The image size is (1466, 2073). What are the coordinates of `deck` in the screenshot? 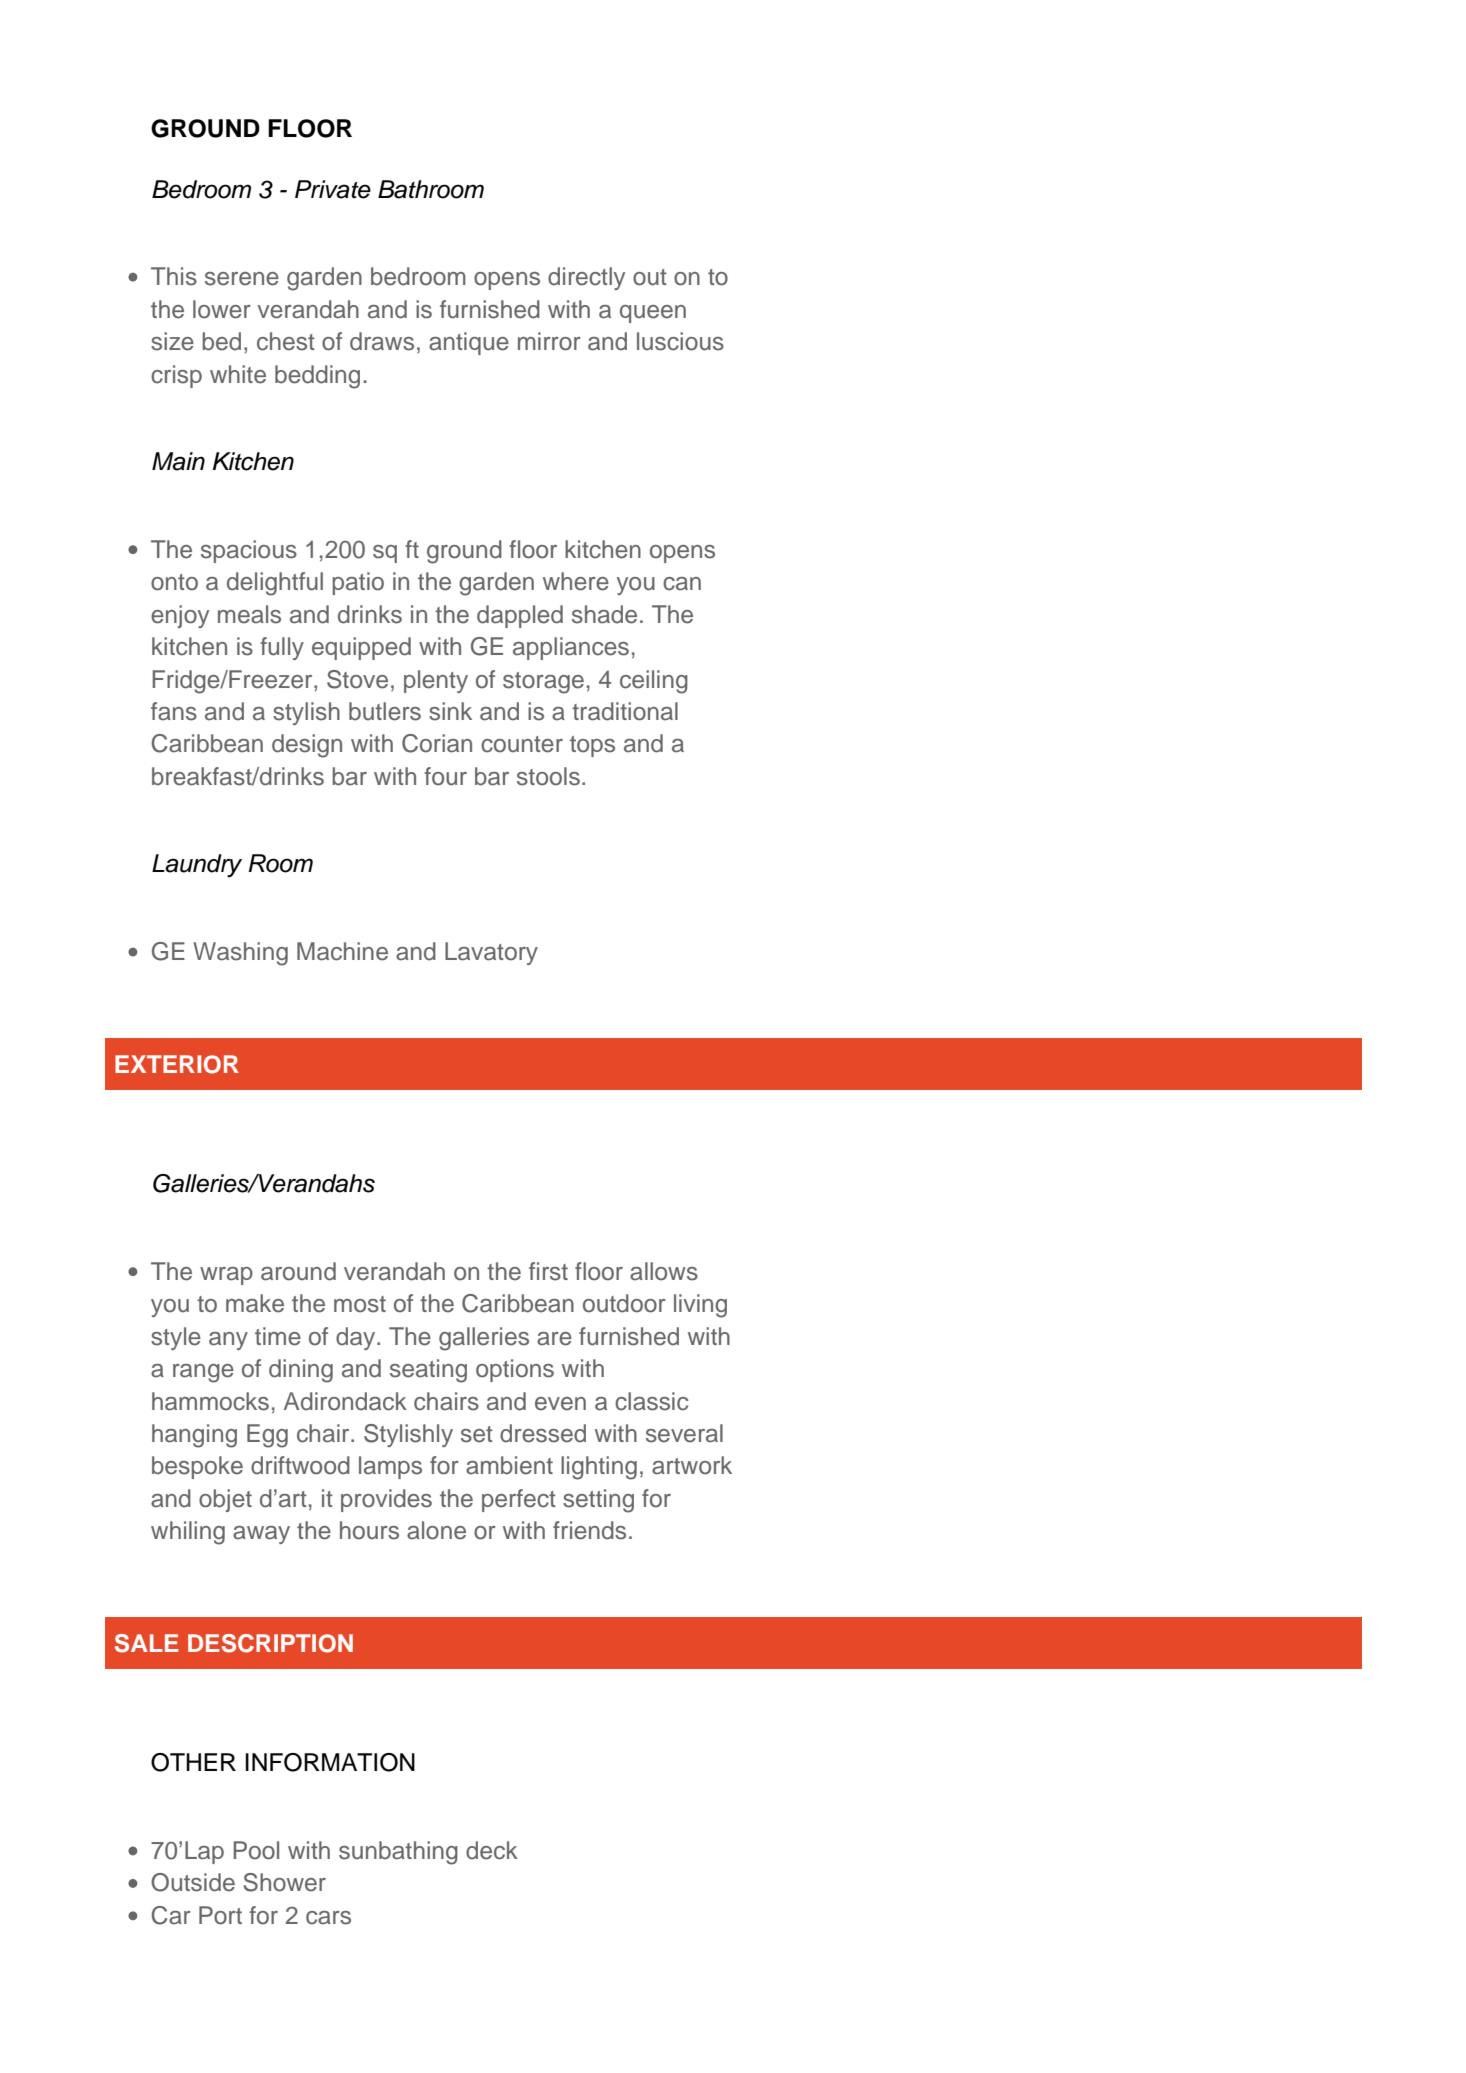 It's located at (492, 1850).
